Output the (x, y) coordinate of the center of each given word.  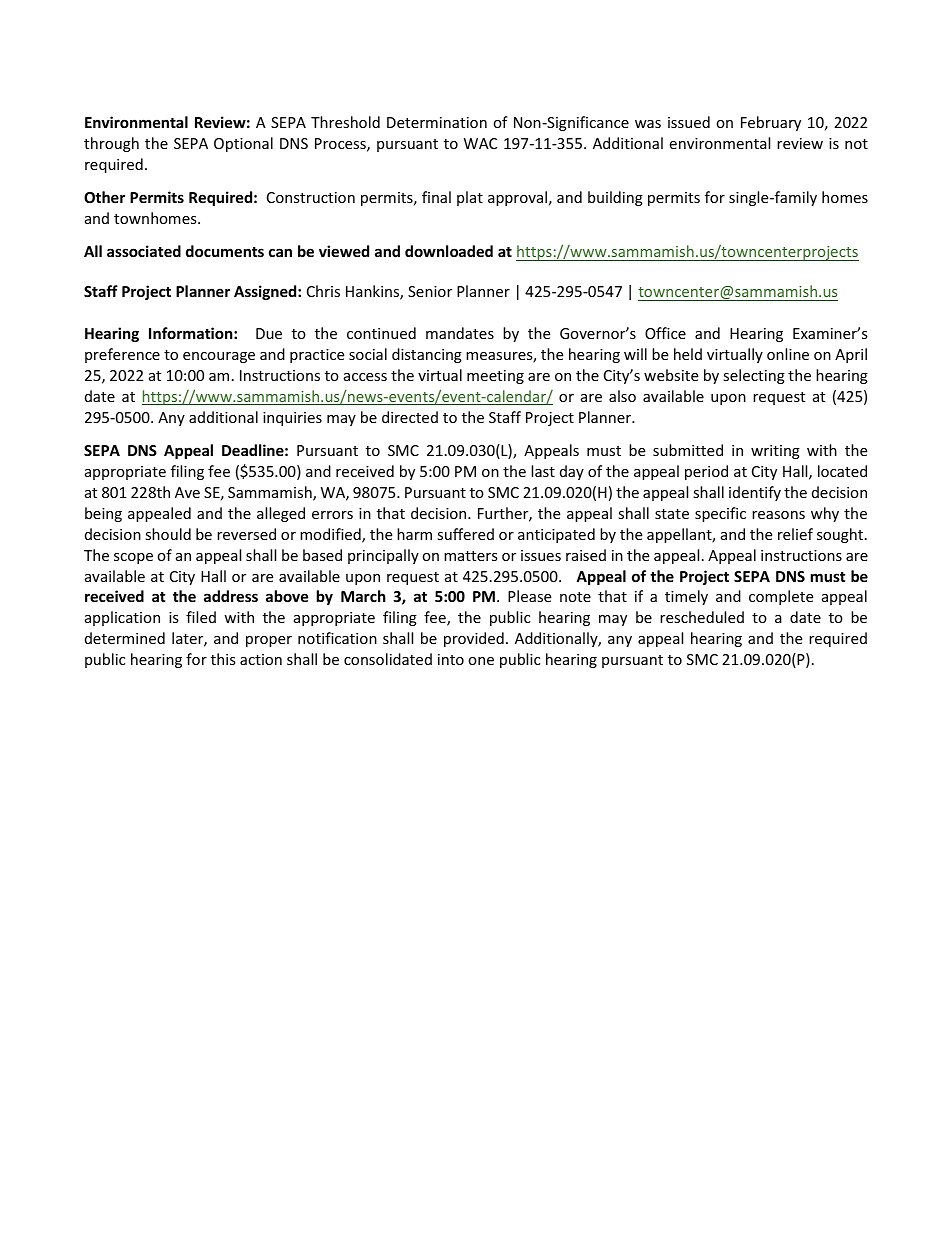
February (771, 123)
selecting (754, 376)
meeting (495, 377)
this (223, 659)
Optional (243, 144)
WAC (480, 143)
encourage (219, 357)
